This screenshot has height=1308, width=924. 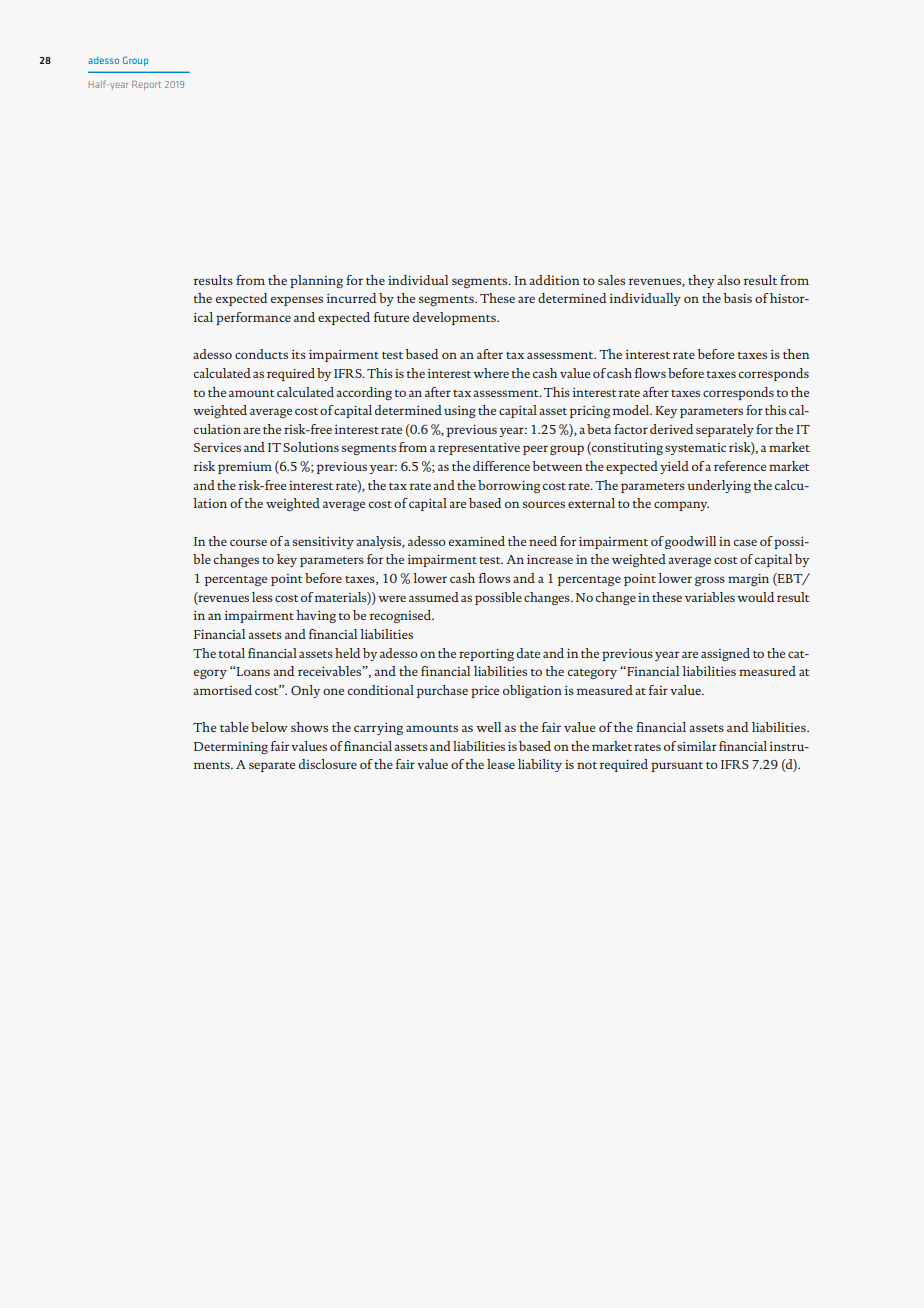 I want to click on lease, so click(x=501, y=764).
